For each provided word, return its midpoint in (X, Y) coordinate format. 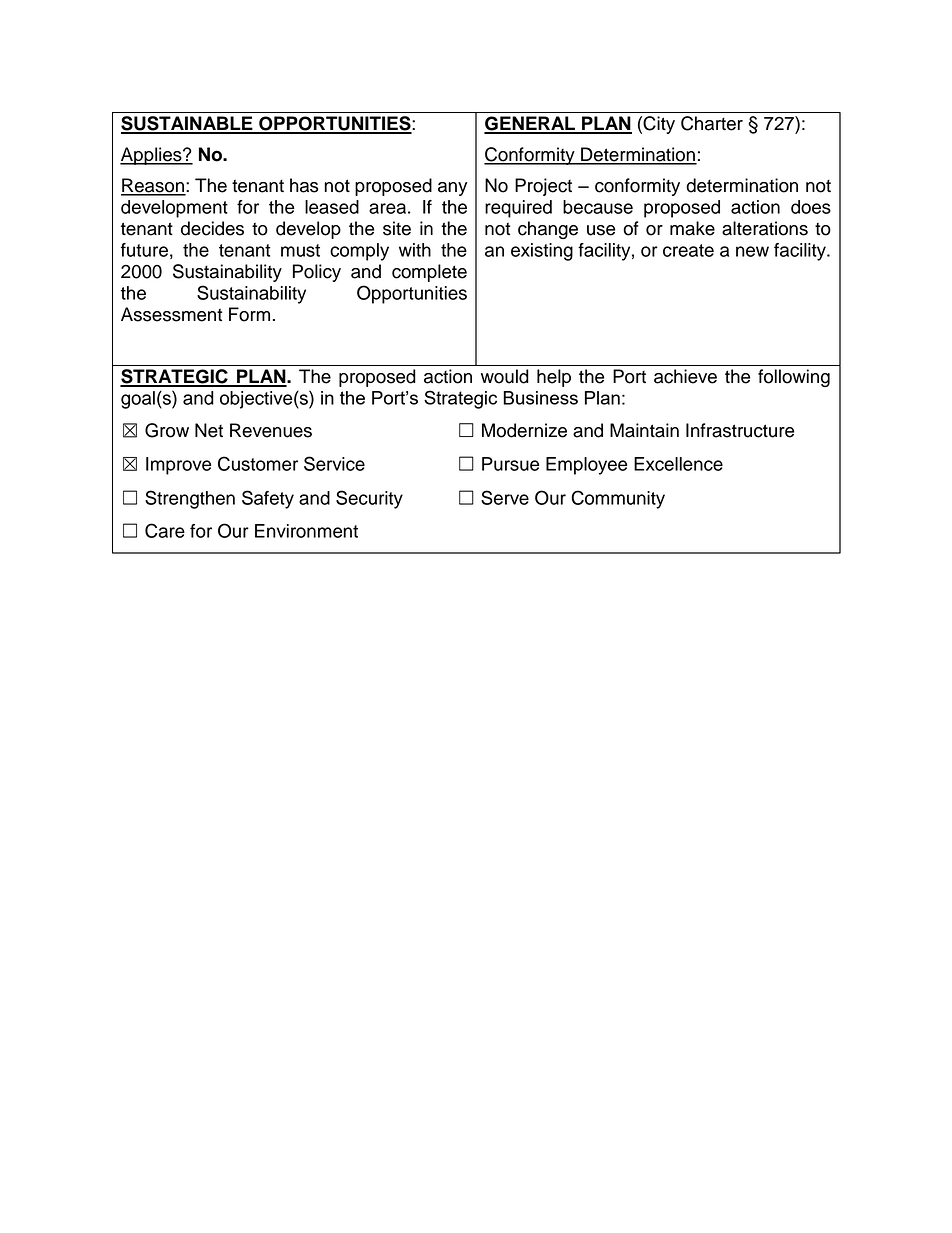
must (300, 250)
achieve (685, 376)
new (752, 251)
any (452, 189)
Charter (712, 123)
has (304, 185)
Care (165, 530)
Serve (505, 497)
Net (209, 430)
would (504, 376)
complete (429, 273)
